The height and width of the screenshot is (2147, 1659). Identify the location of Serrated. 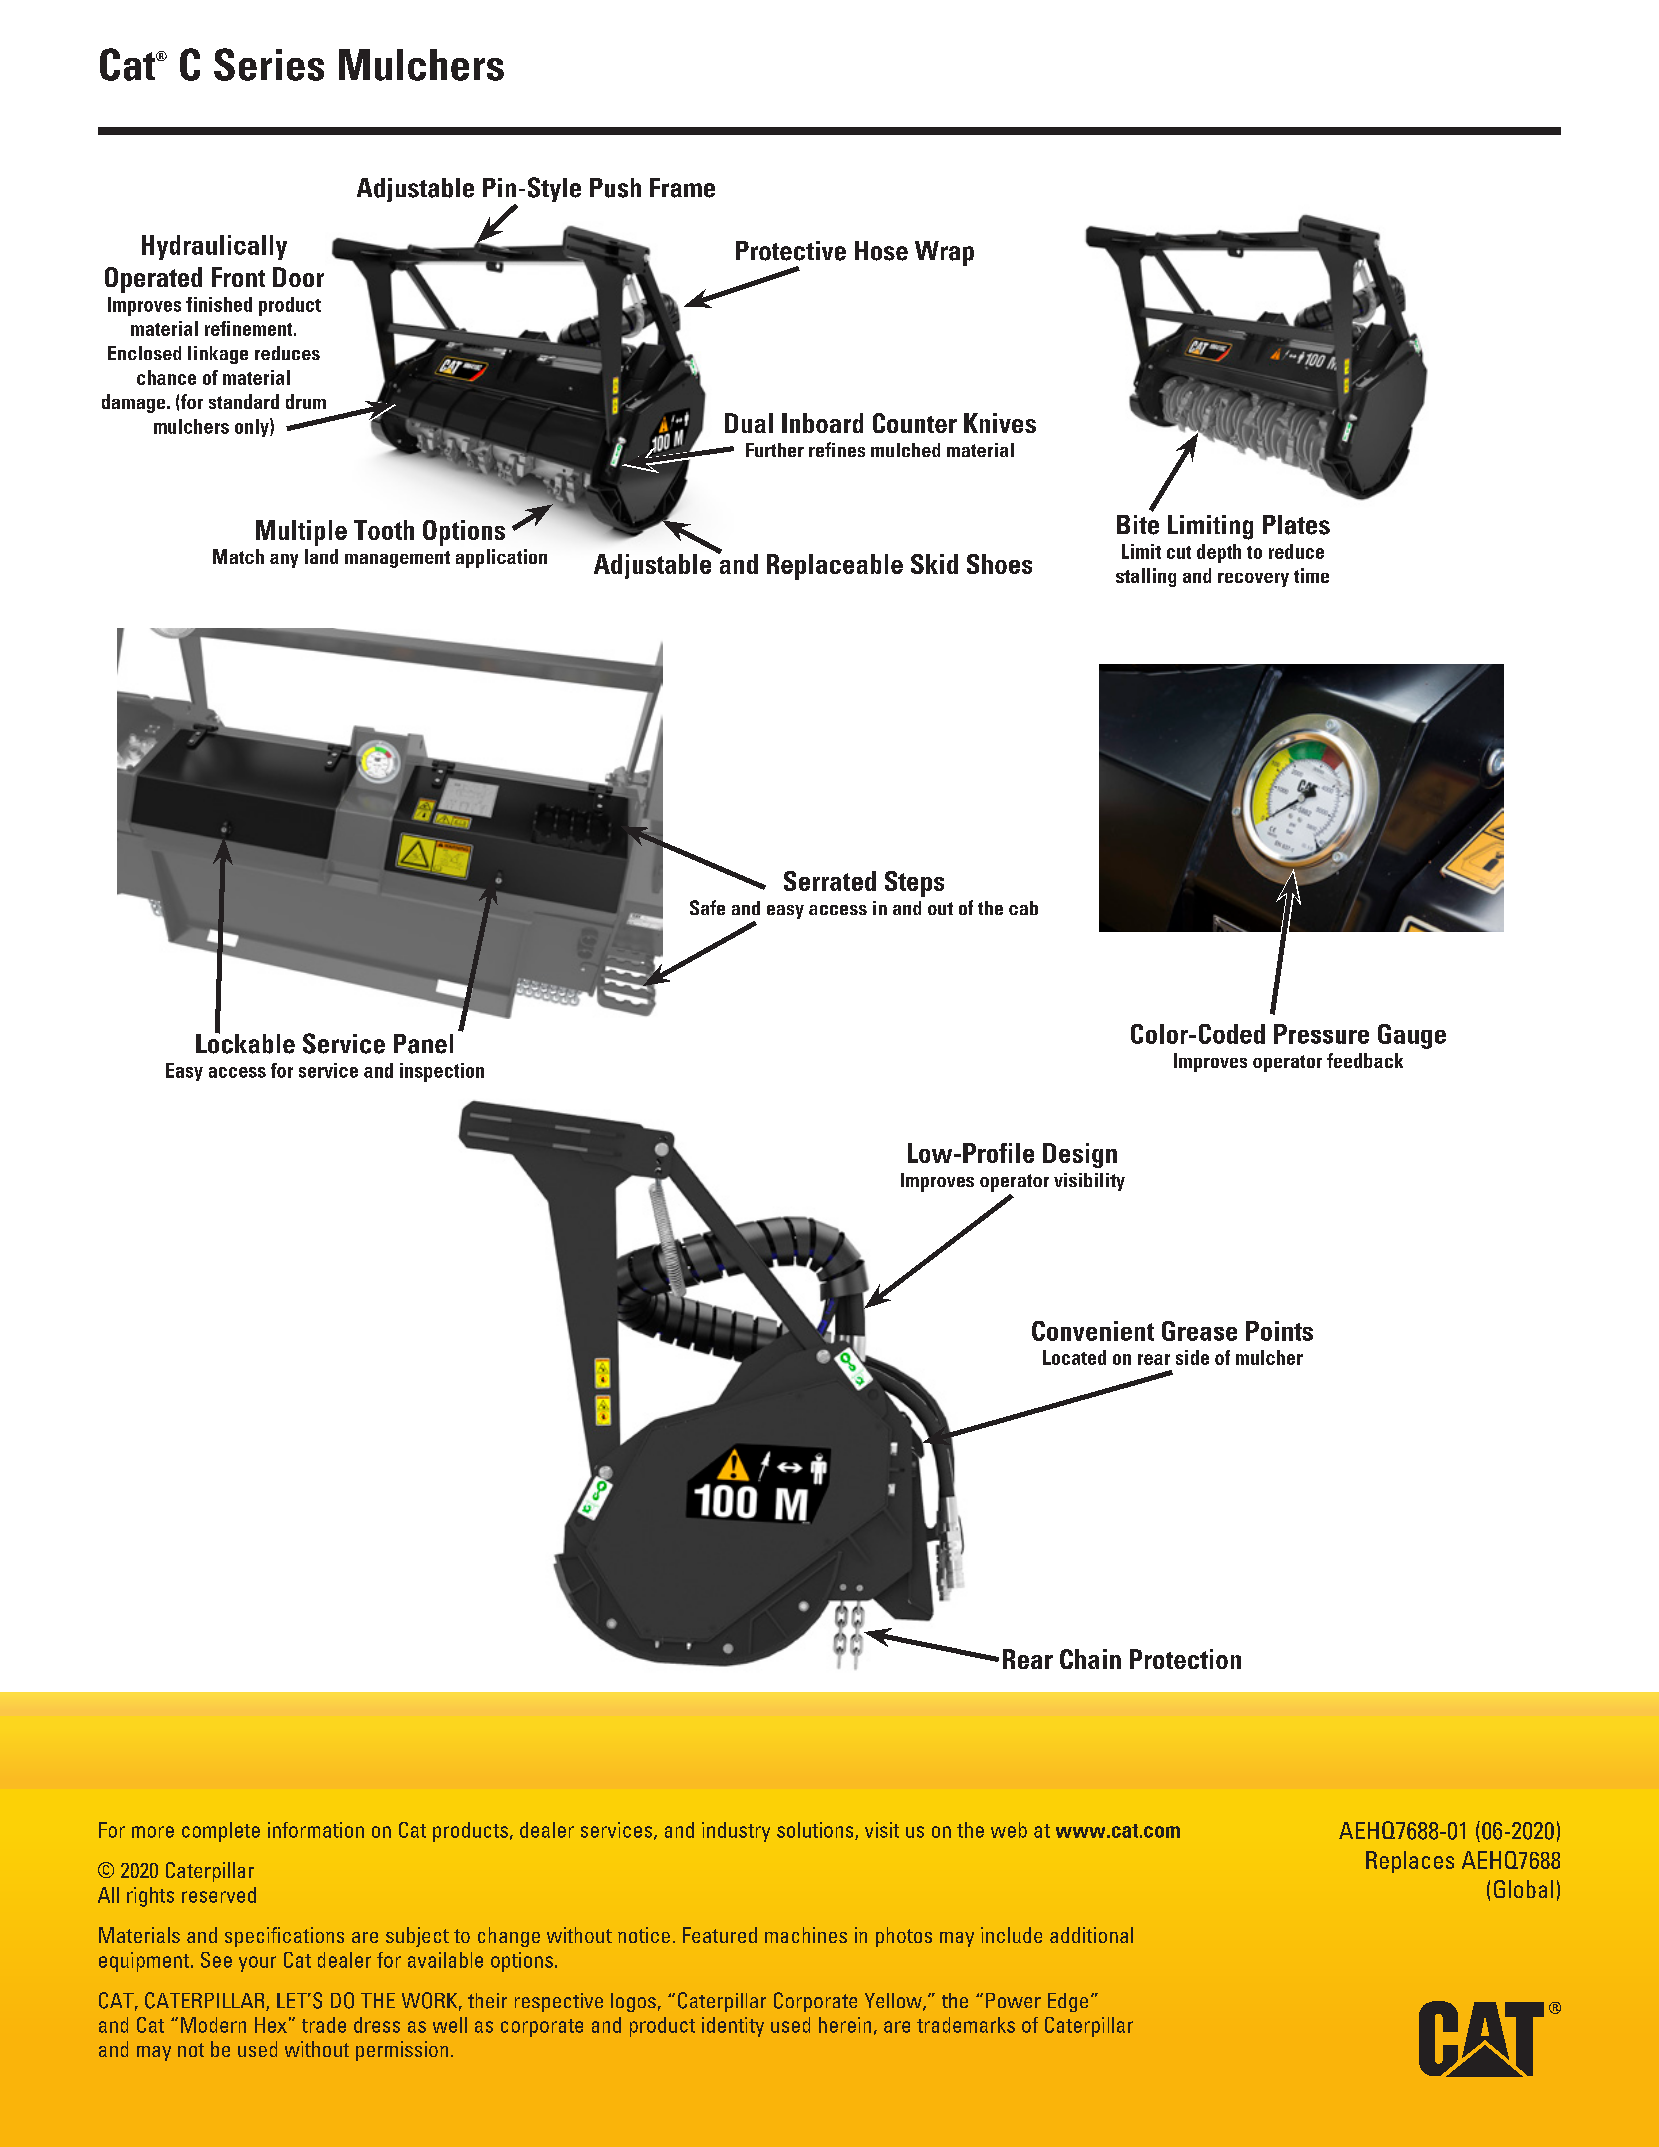
(830, 881).
